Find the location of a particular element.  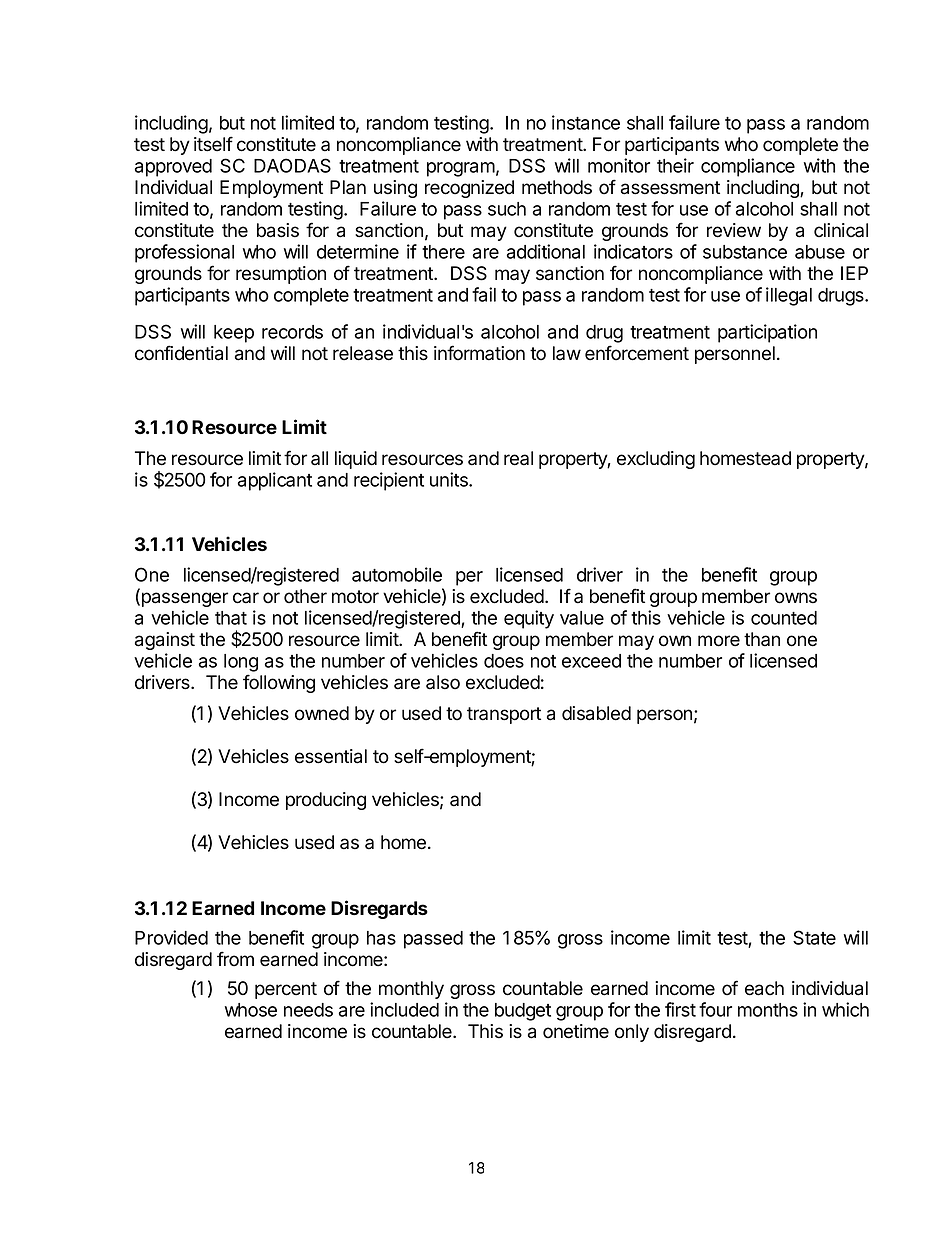

whose is located at coordinates (251, 1010).
